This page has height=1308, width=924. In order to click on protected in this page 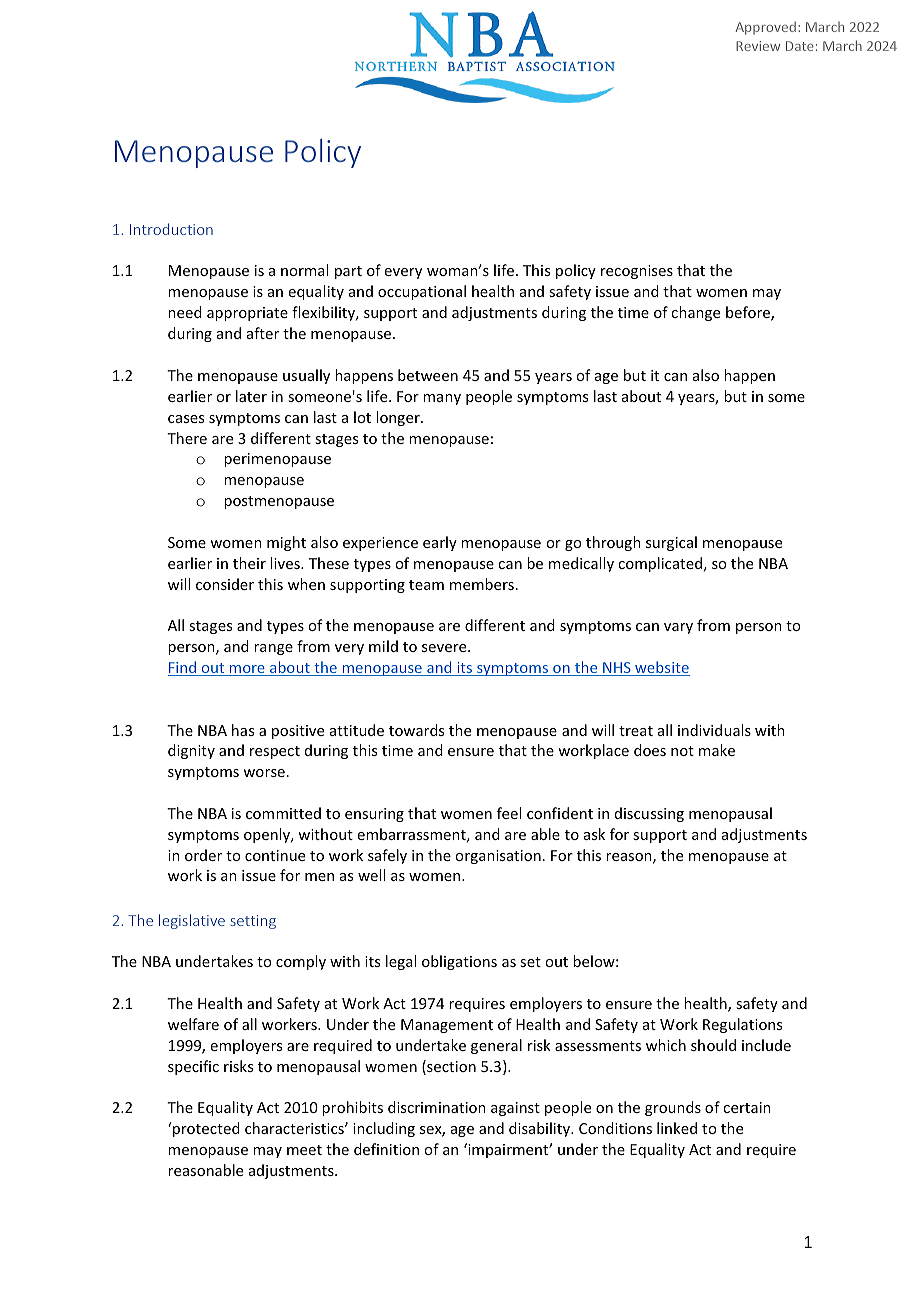, I will do `click(205, 1129)`.
